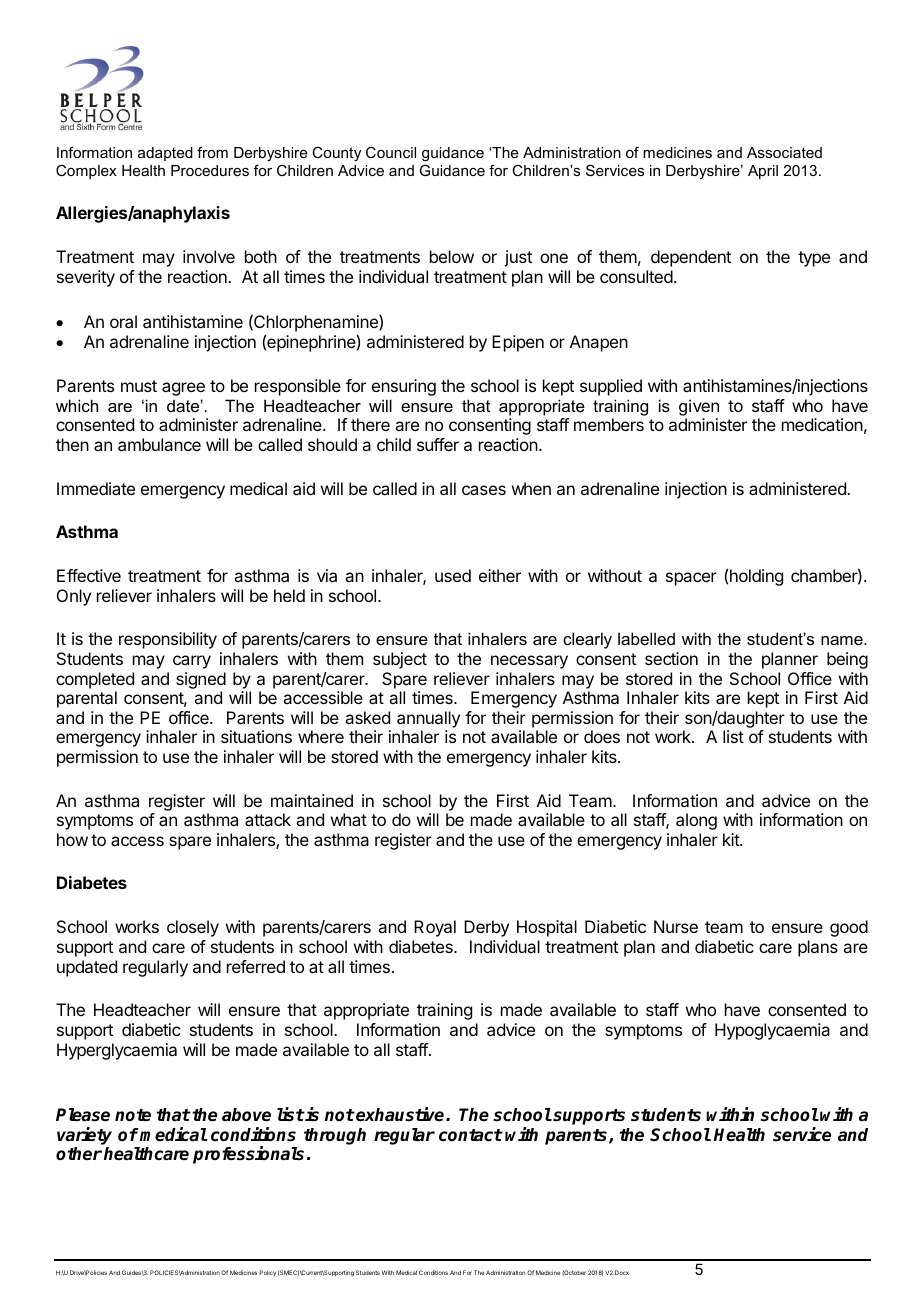 Image resolution: width=924 pixels, height=1305 pixels. What do you see at coordinates (671, 658) in the screenshot?
I see `section` at bounding box center [671, 658].
